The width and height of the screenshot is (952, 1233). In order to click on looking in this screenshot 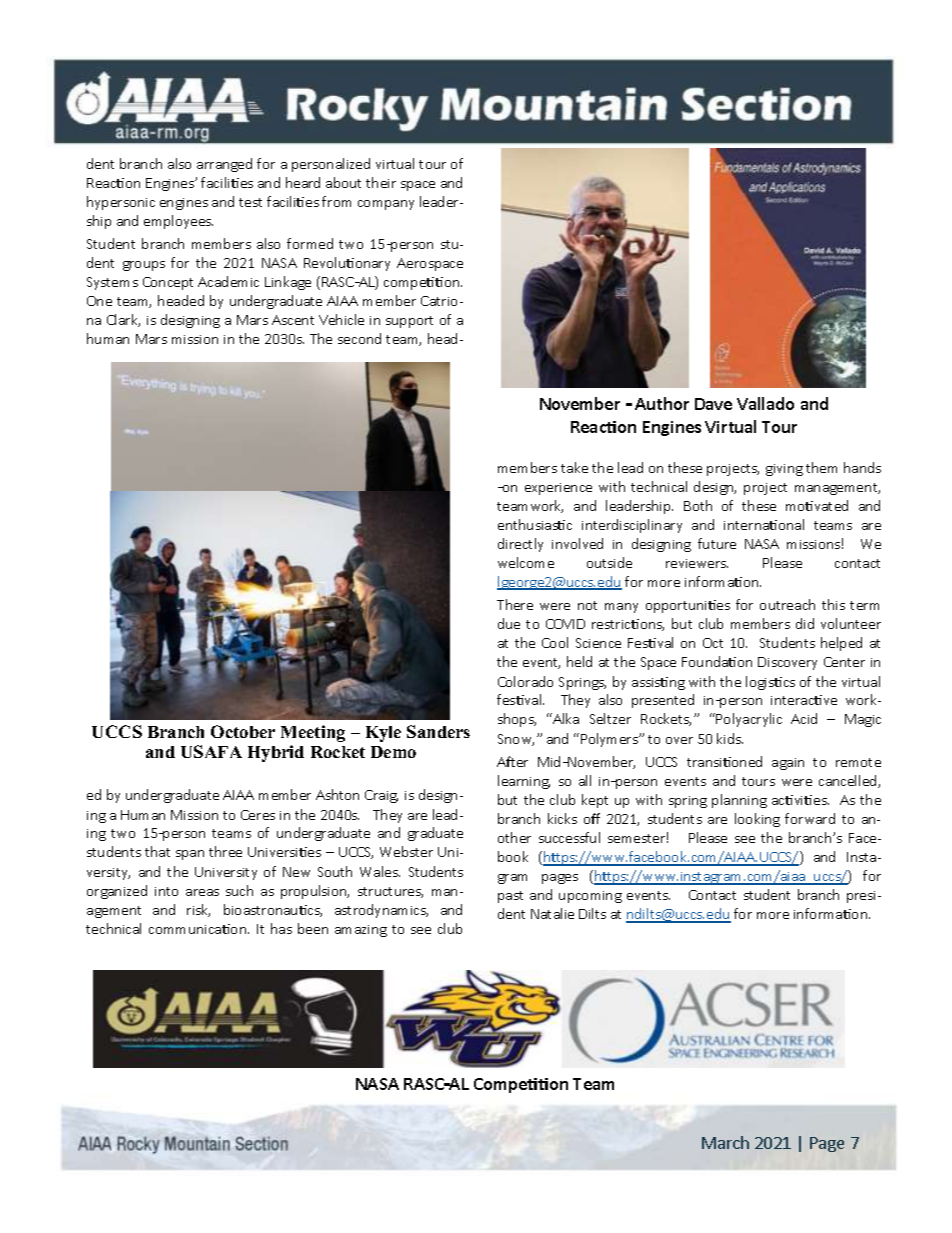, I will do `click(757, 820)`.
